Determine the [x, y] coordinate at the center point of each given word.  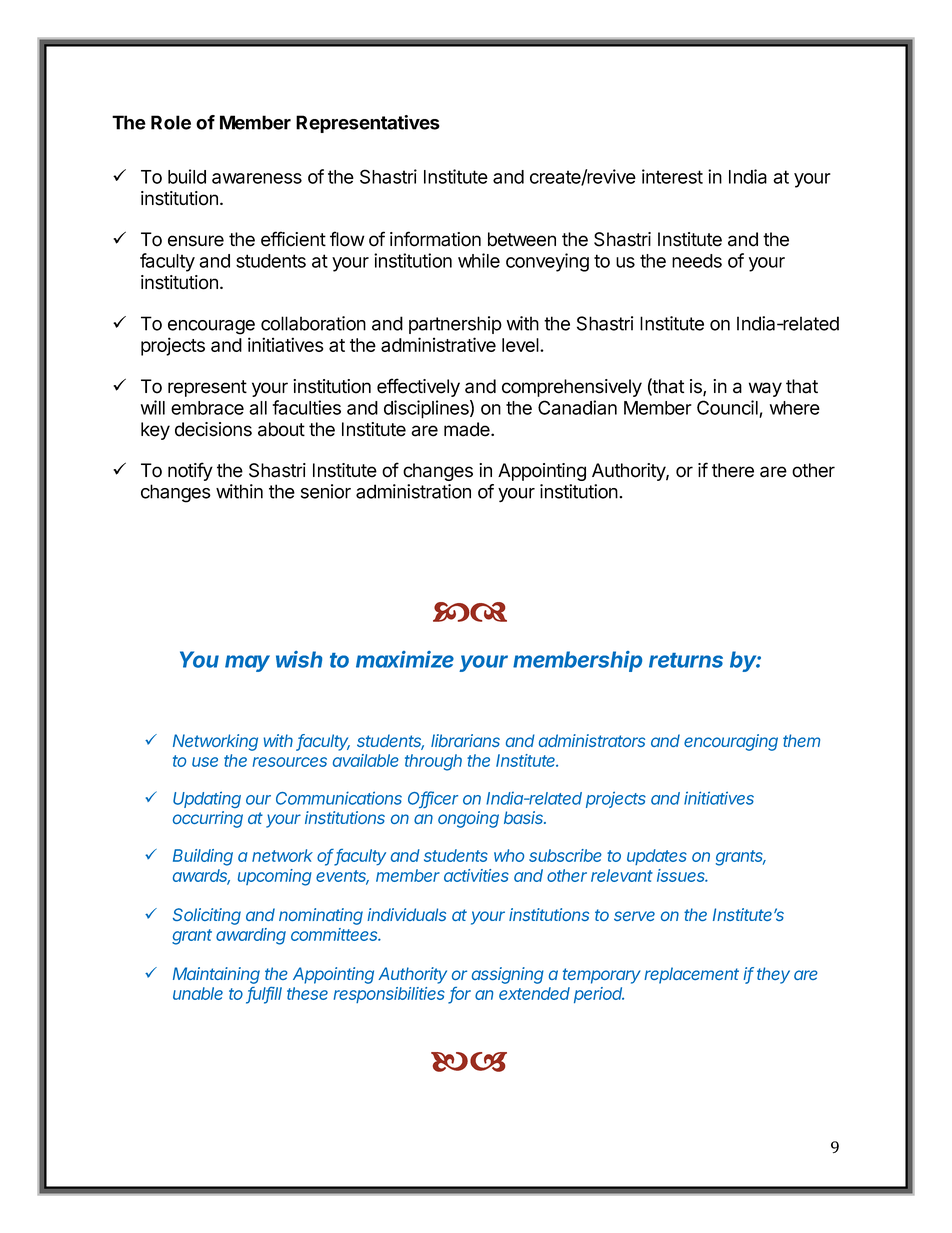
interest [672, 176]
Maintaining [216, 975]
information [435, 239]
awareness [257, 178]
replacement [691, 975]
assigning [508, 975]
